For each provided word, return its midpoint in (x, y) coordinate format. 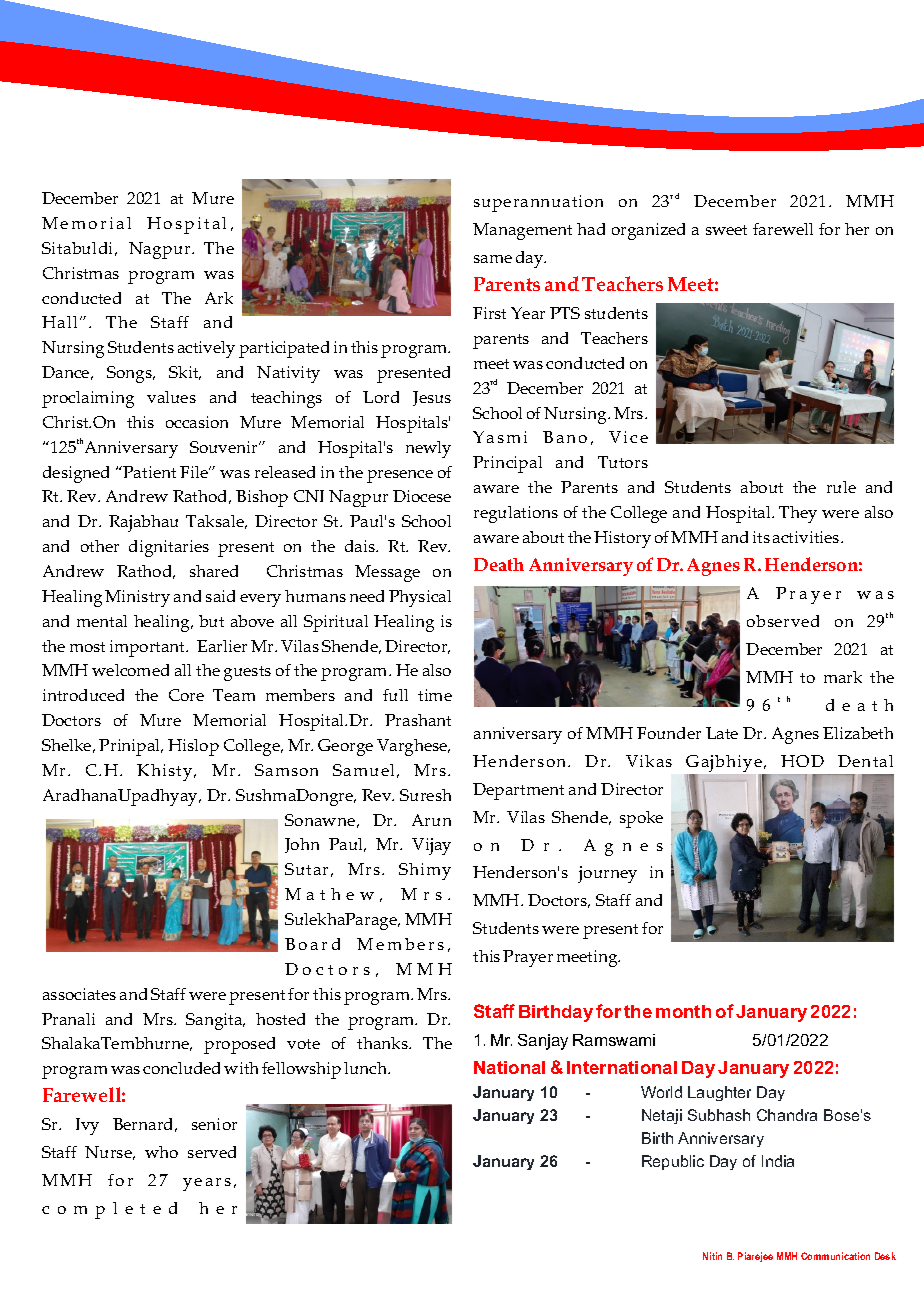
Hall (59, 322)
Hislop (193, 747)
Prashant (418, 720)
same (493, 259)
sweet (726, 230)
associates (79, 994)
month (683, 1011)
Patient (149, 472)
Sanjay (543, 1042)
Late (722, 733)
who (161, 1152)
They (798, 514)
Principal (507, 464)
